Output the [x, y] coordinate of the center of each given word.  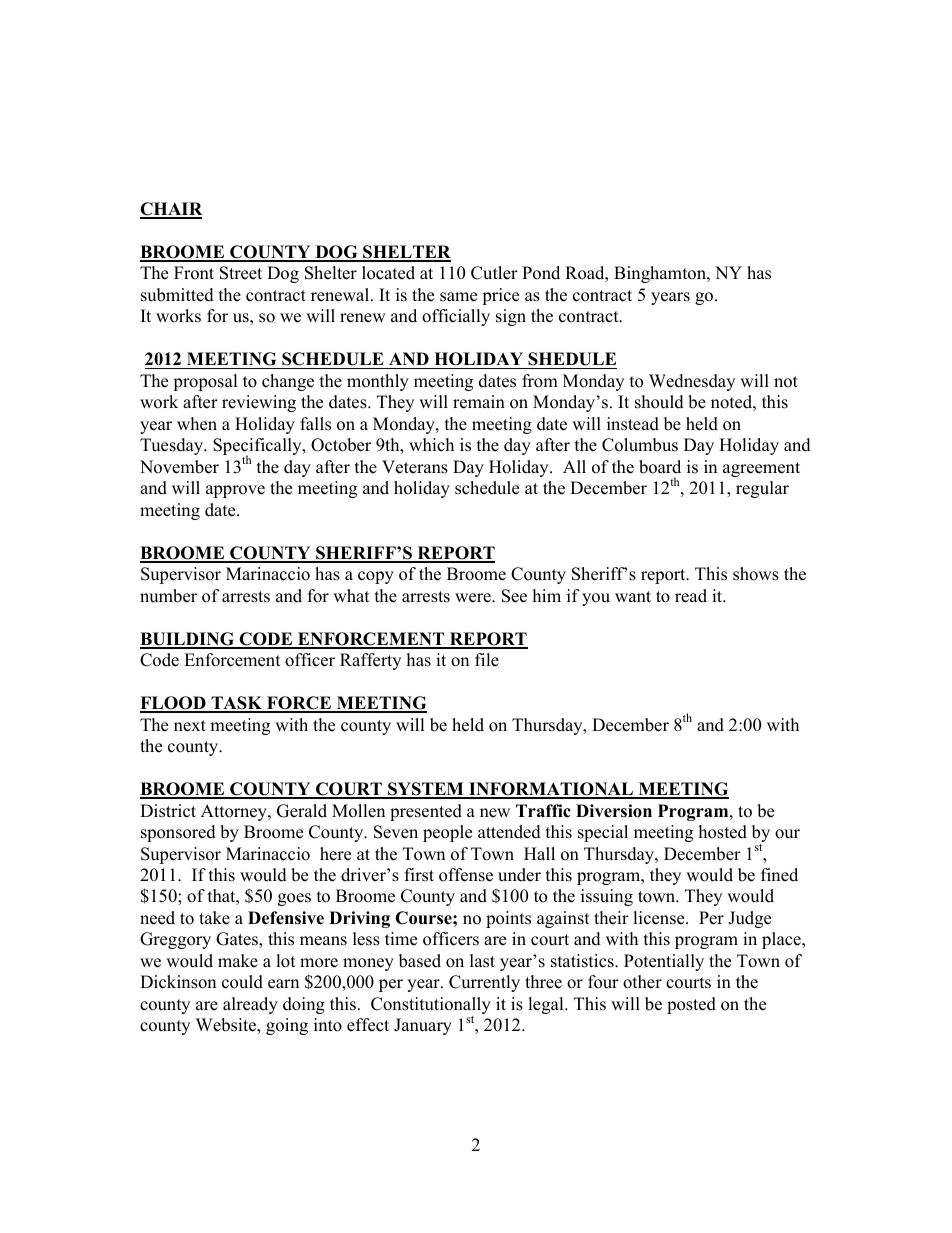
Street [241, 273]
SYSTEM [426, 790]
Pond [541, 273]
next [190, 726]
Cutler [494, 273]
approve [235, 491]
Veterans [415, 467]
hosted [723, 832]
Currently [484, 983]
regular [762, 489]
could [242, 982]
